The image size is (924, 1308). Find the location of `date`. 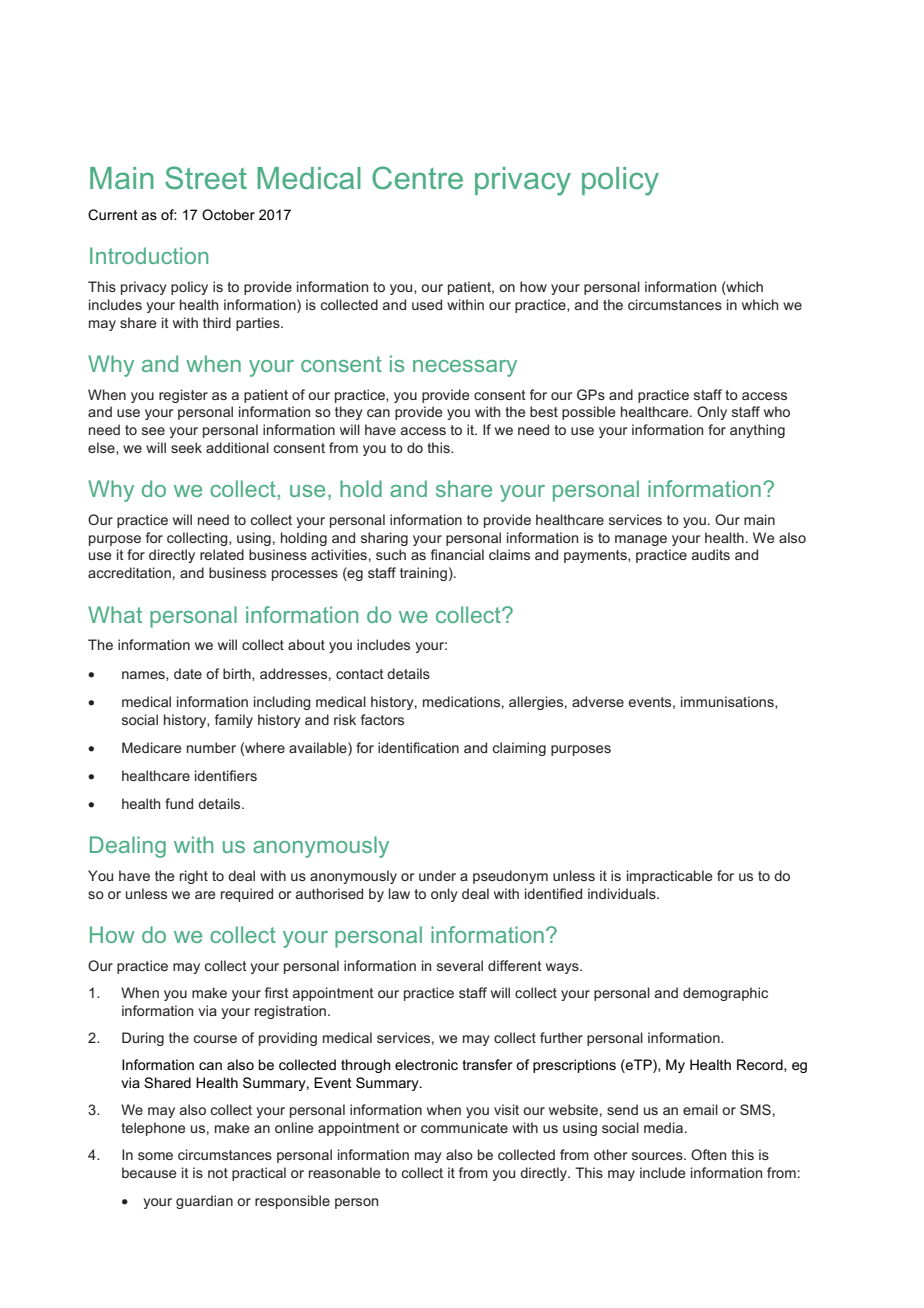

date is located at coordinates (188, 673).
